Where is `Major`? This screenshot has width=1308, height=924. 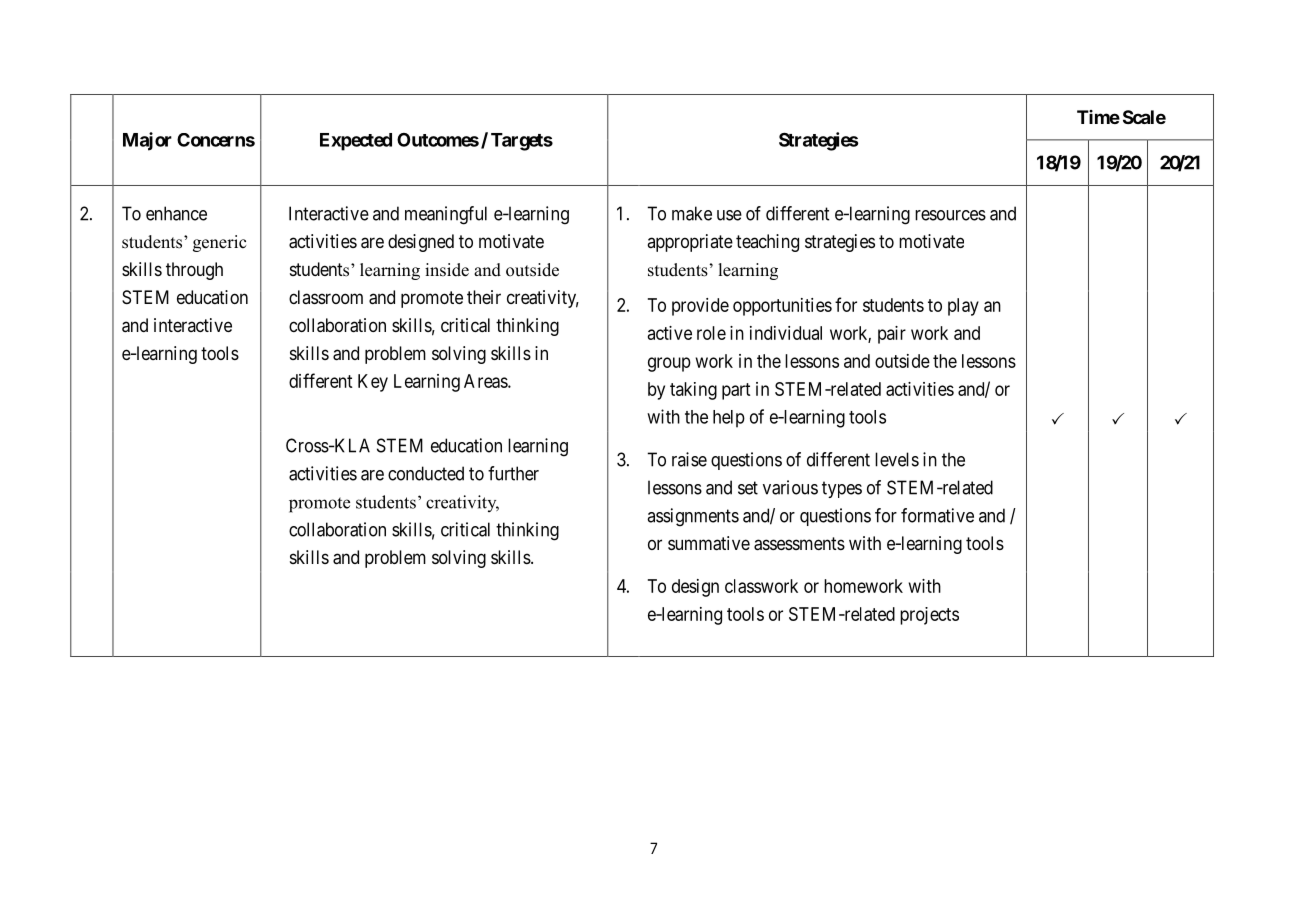
Major is located at coordinates (147, 141).
